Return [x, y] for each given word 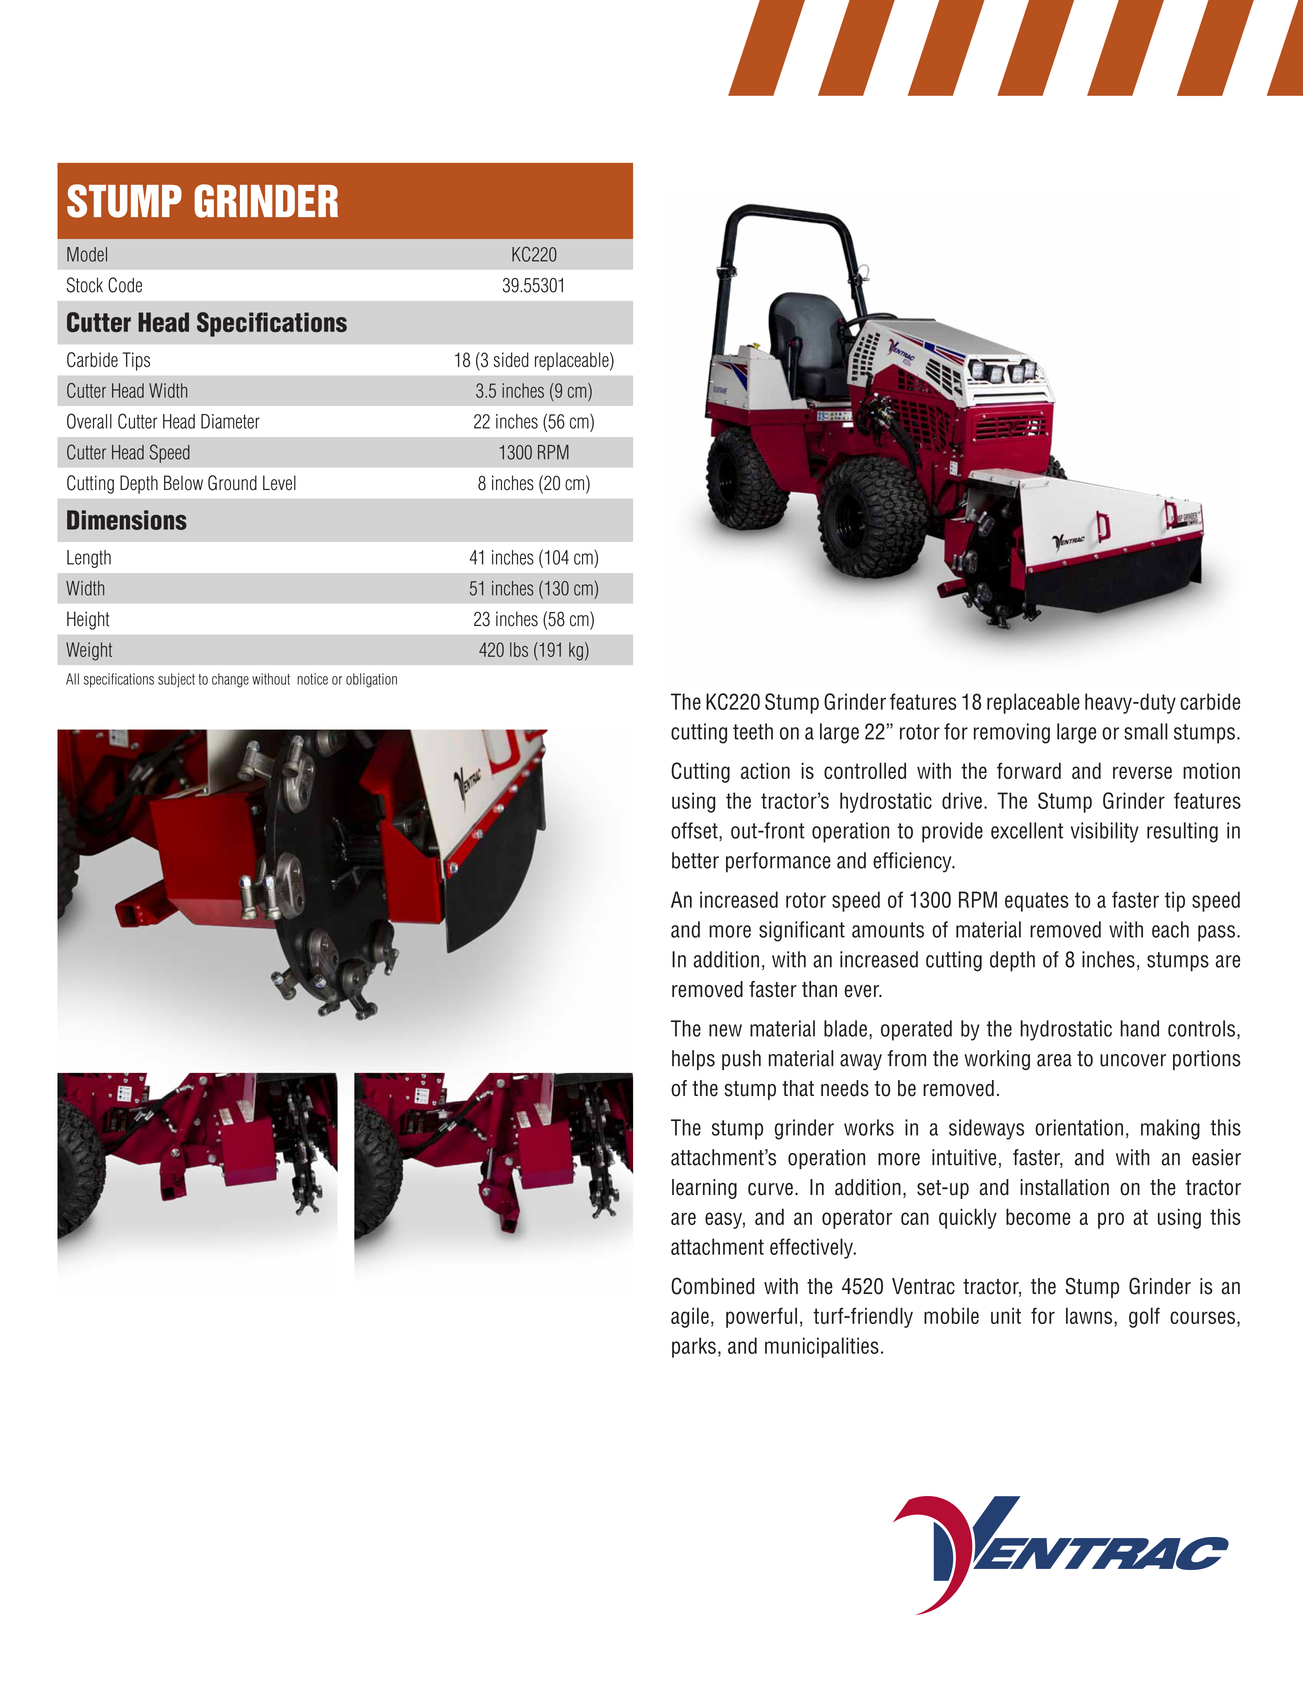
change [230, 680]
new [725, 1030]
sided [511, 359]
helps [693, 1060]
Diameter [230, 421]
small [1146, 731]
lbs [519, 649]
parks [694, 1347]
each [1170, 929]
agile [690, 1317]
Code [125, 285]
